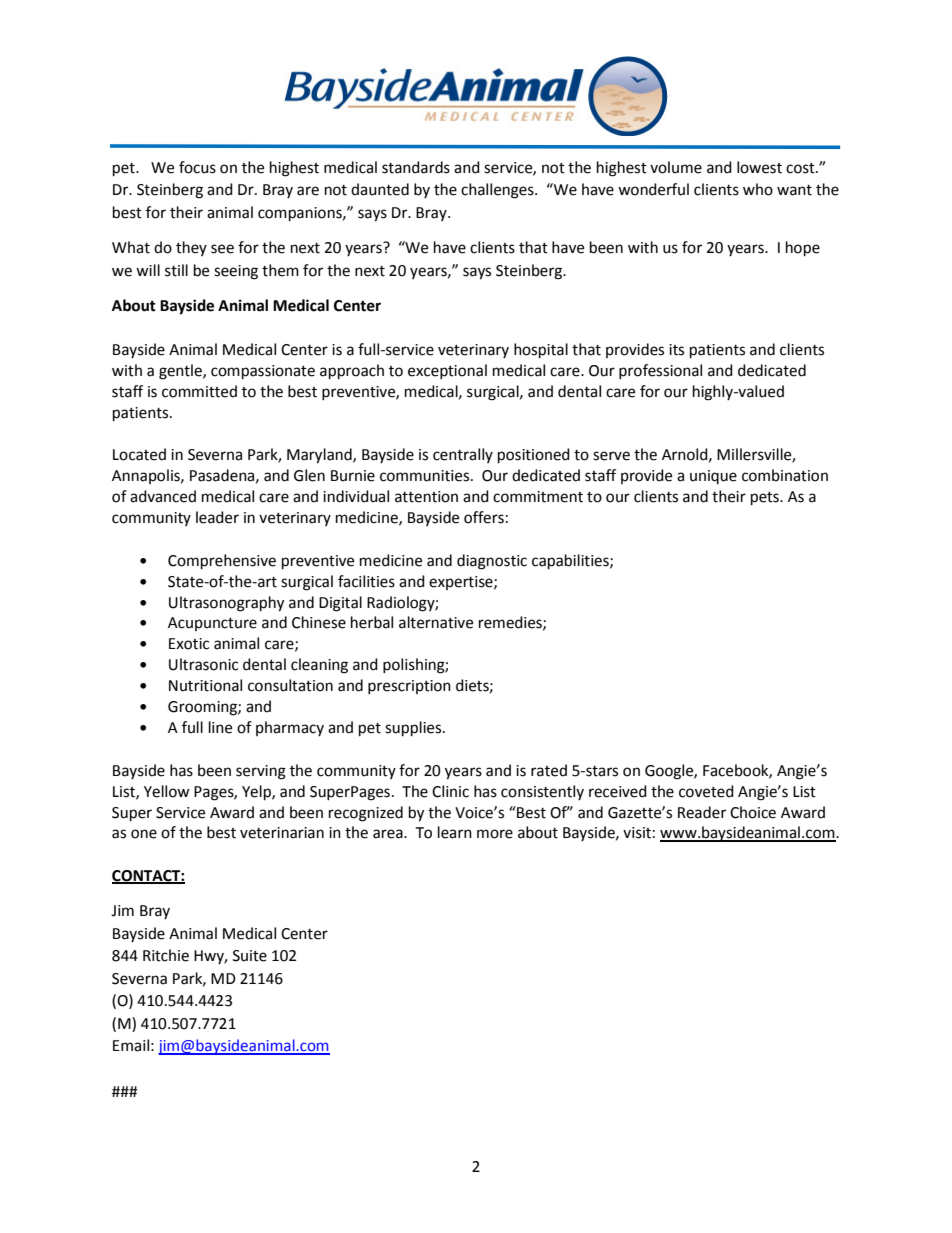  Describe the element at coordinates (250, 956) in the screenshot. I see `Suite` at that location.
